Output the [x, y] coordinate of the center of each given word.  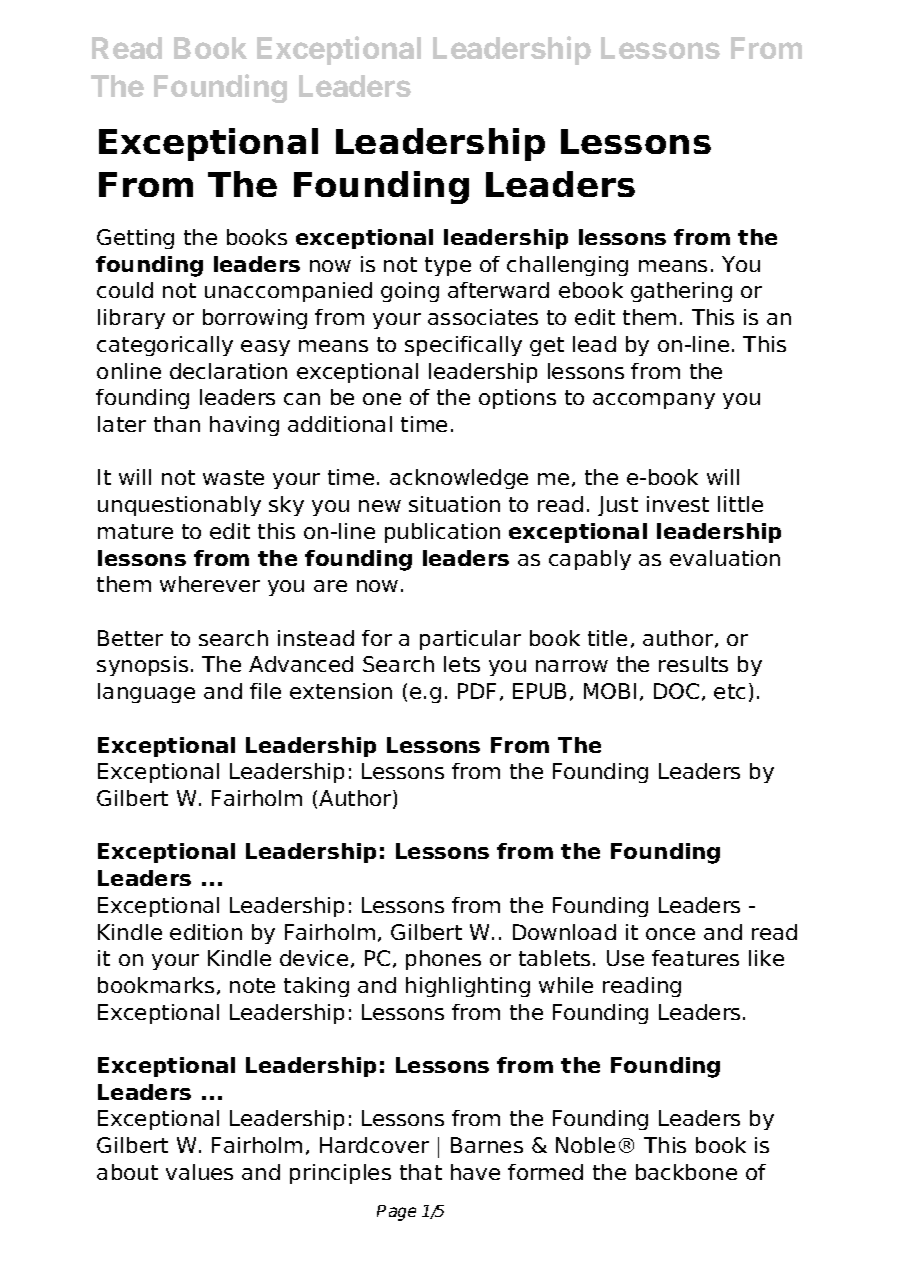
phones [443, 960]
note [252, 985]
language [146, 693]
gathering [681, 292]
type [448, 266]
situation [454, 504]
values [199, 1172]
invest [678, 504]
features [695, 958]
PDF [477, 691]
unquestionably [179, 506]
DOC [676, 691]
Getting [135, 239]
